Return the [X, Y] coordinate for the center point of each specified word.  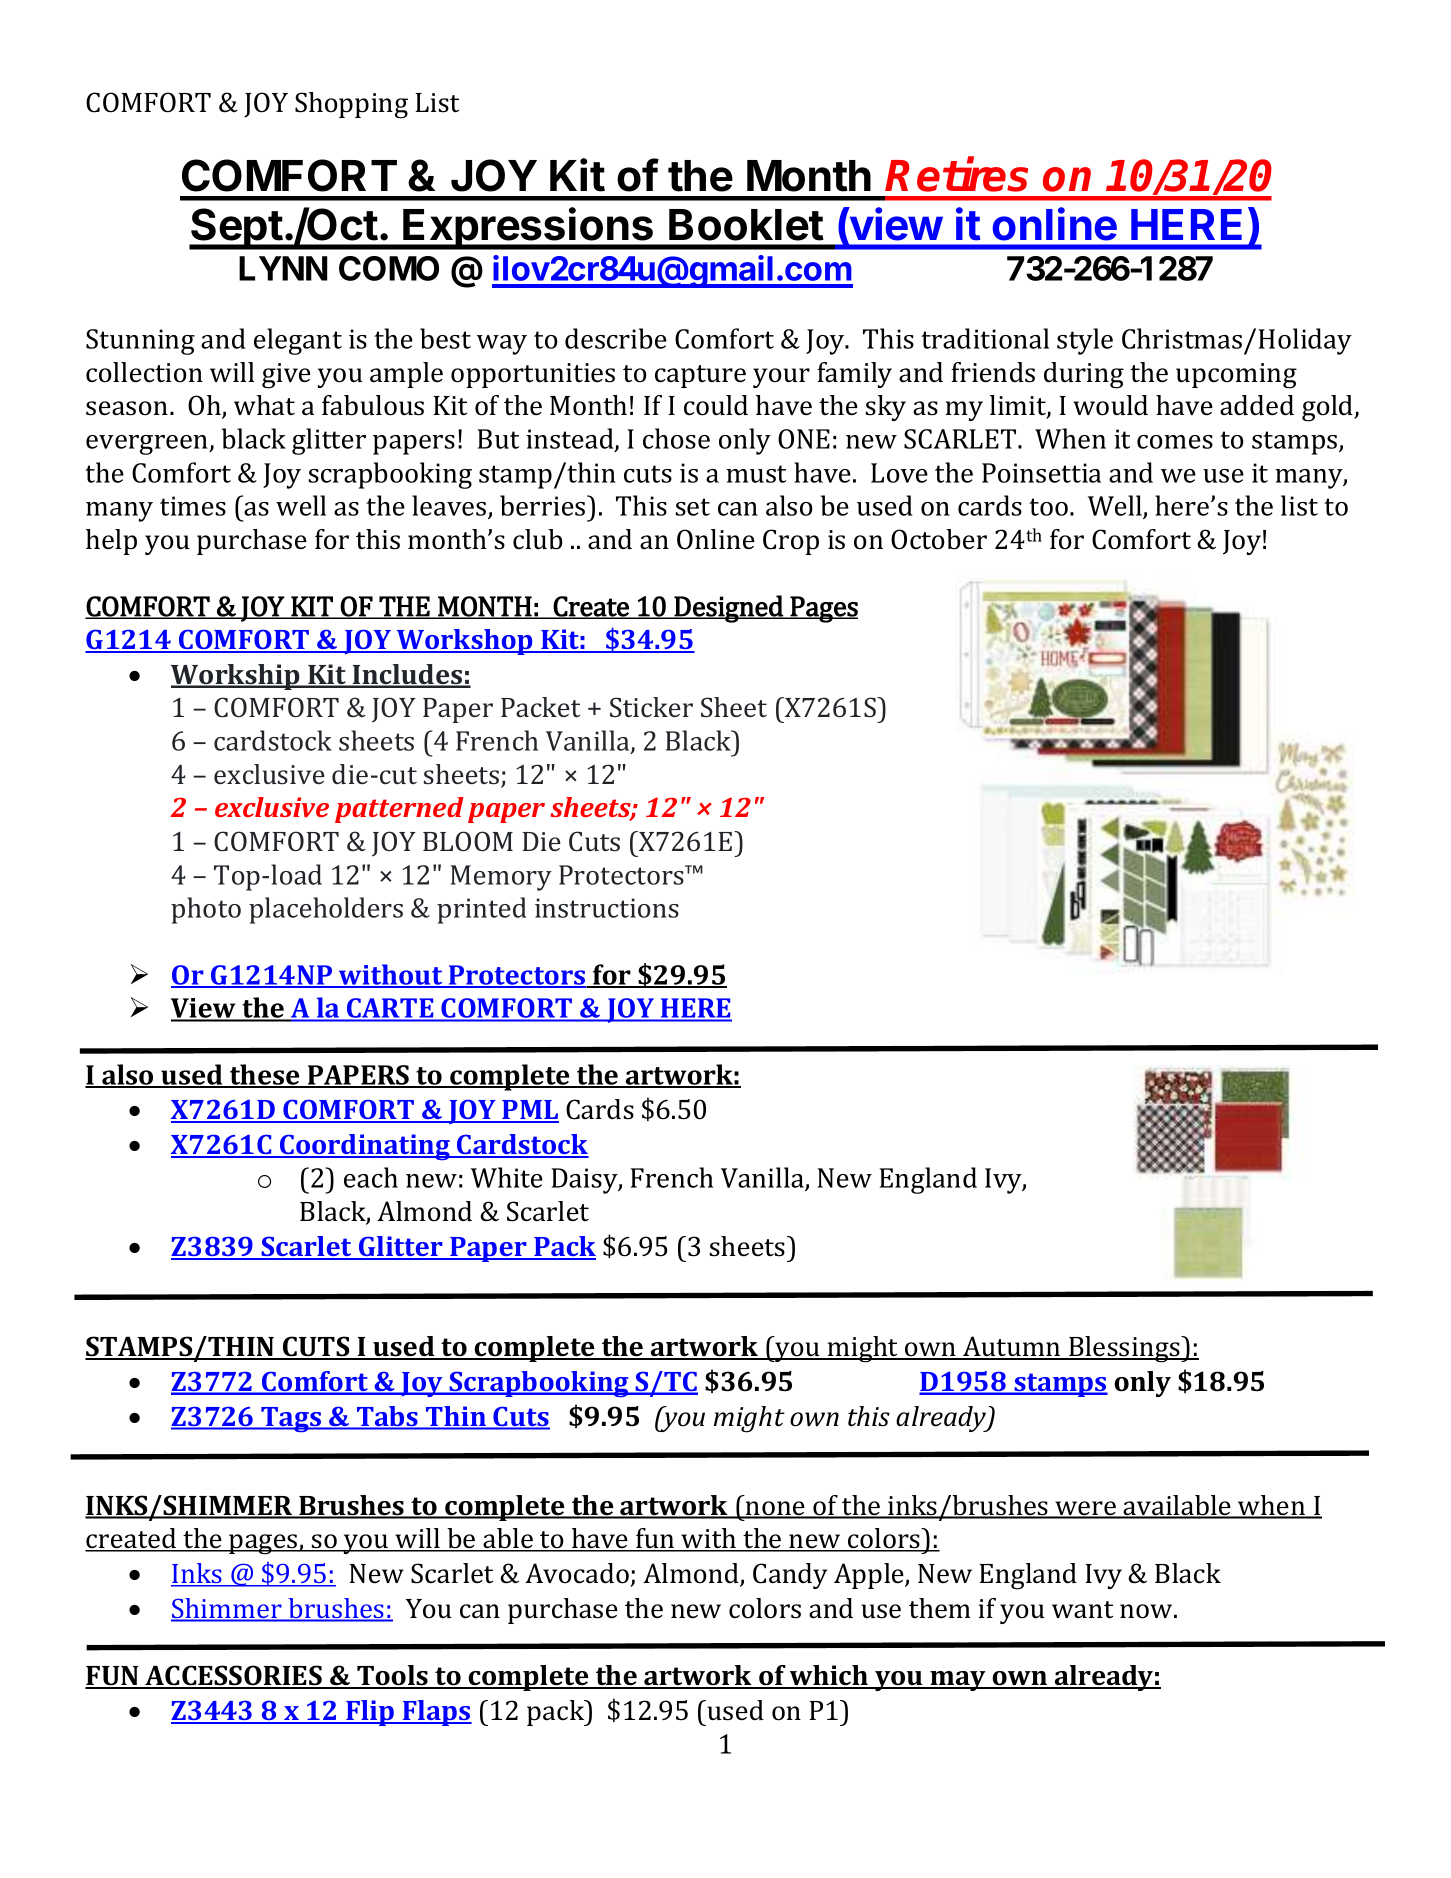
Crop [791, 542]
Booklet [746, 225]
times [193, 506]
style [1085, 341]
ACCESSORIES [233, 1676]
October [939, 539]
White [507, 1177]
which [829, 1676]
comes [1175, 442]
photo [206, 910]
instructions [607, 908]
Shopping [351, 105]
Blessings [1124, 1349]
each [371, 1177]
